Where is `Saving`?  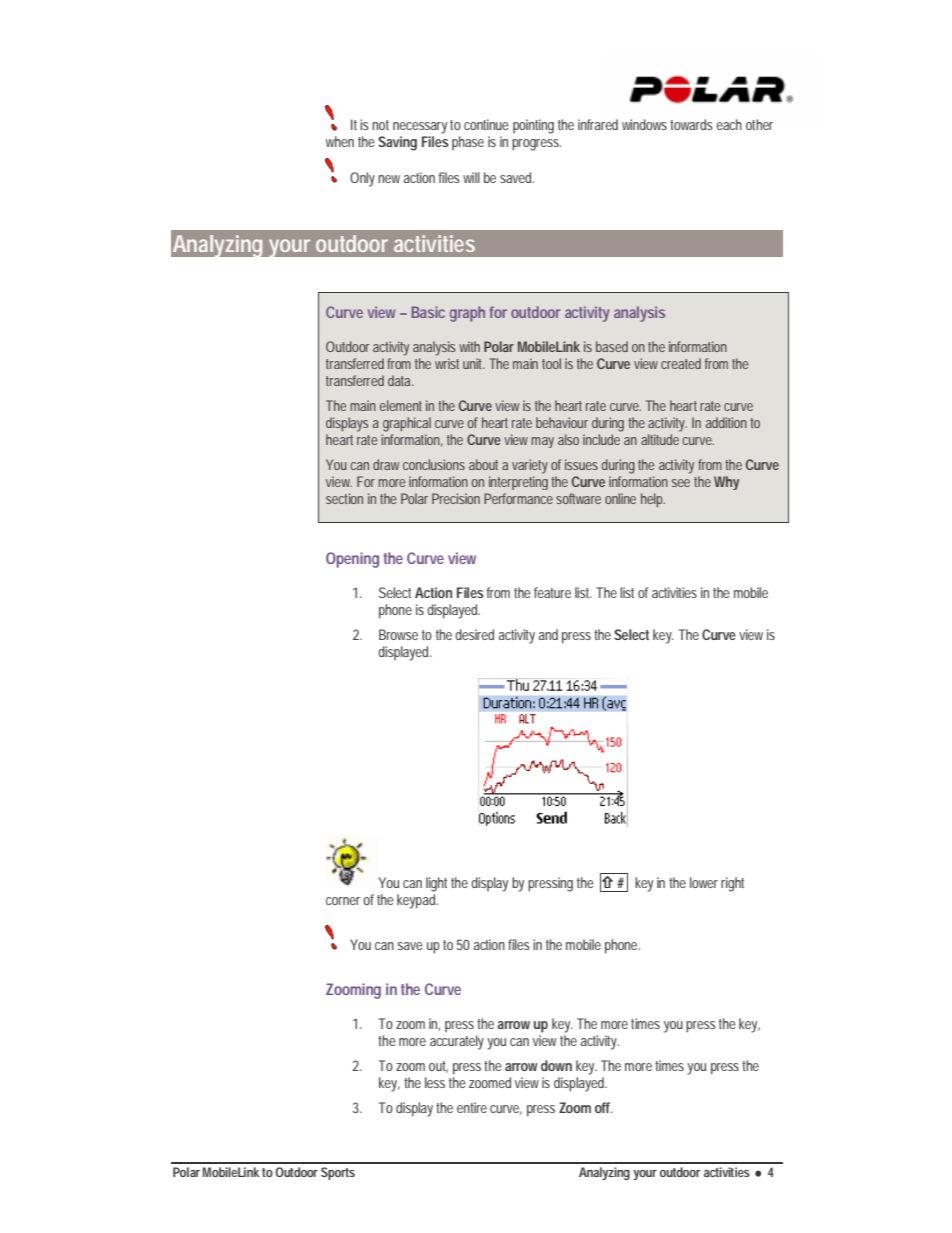
Saving is located at coordinates (397, 143).
